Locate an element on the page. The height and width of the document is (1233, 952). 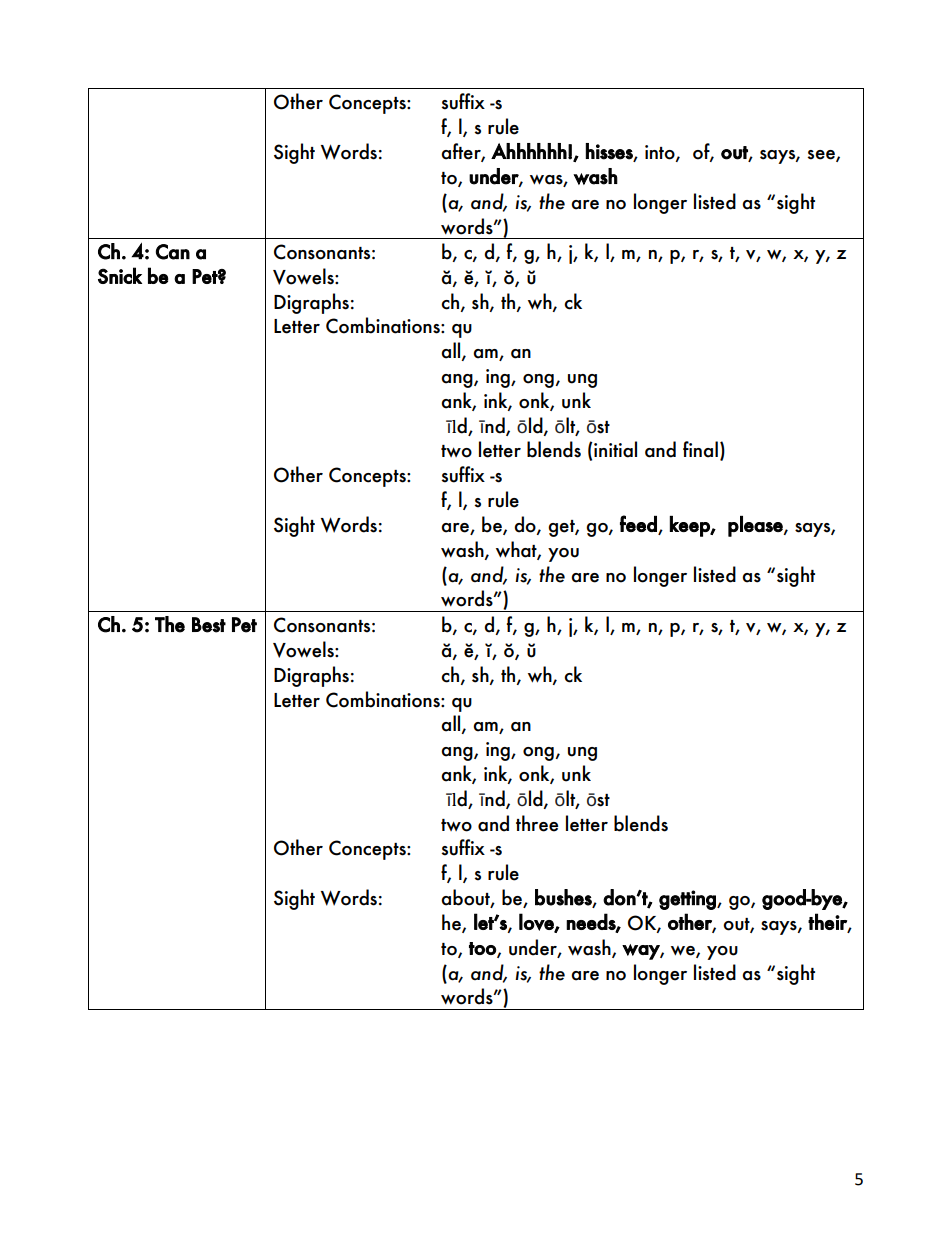
Best is located at coordinates (209, 625).
